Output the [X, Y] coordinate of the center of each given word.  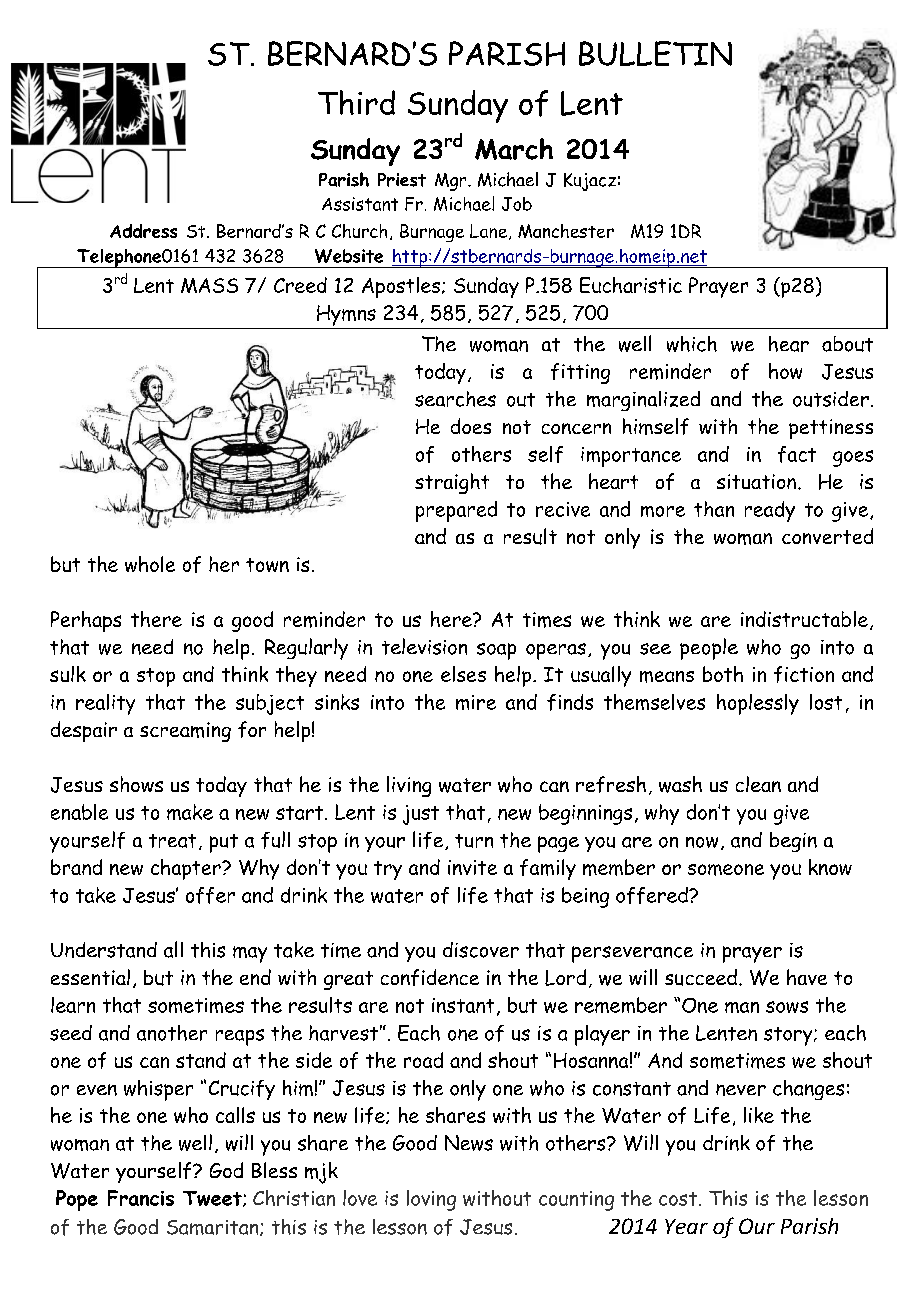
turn [474, 841]
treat [172, 841]
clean [758, 784]
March [514, 149]
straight [452, 483]
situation [756, 481]
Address [143, 231]
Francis [141, 1198]
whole [150, 564]
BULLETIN [655, 53]
